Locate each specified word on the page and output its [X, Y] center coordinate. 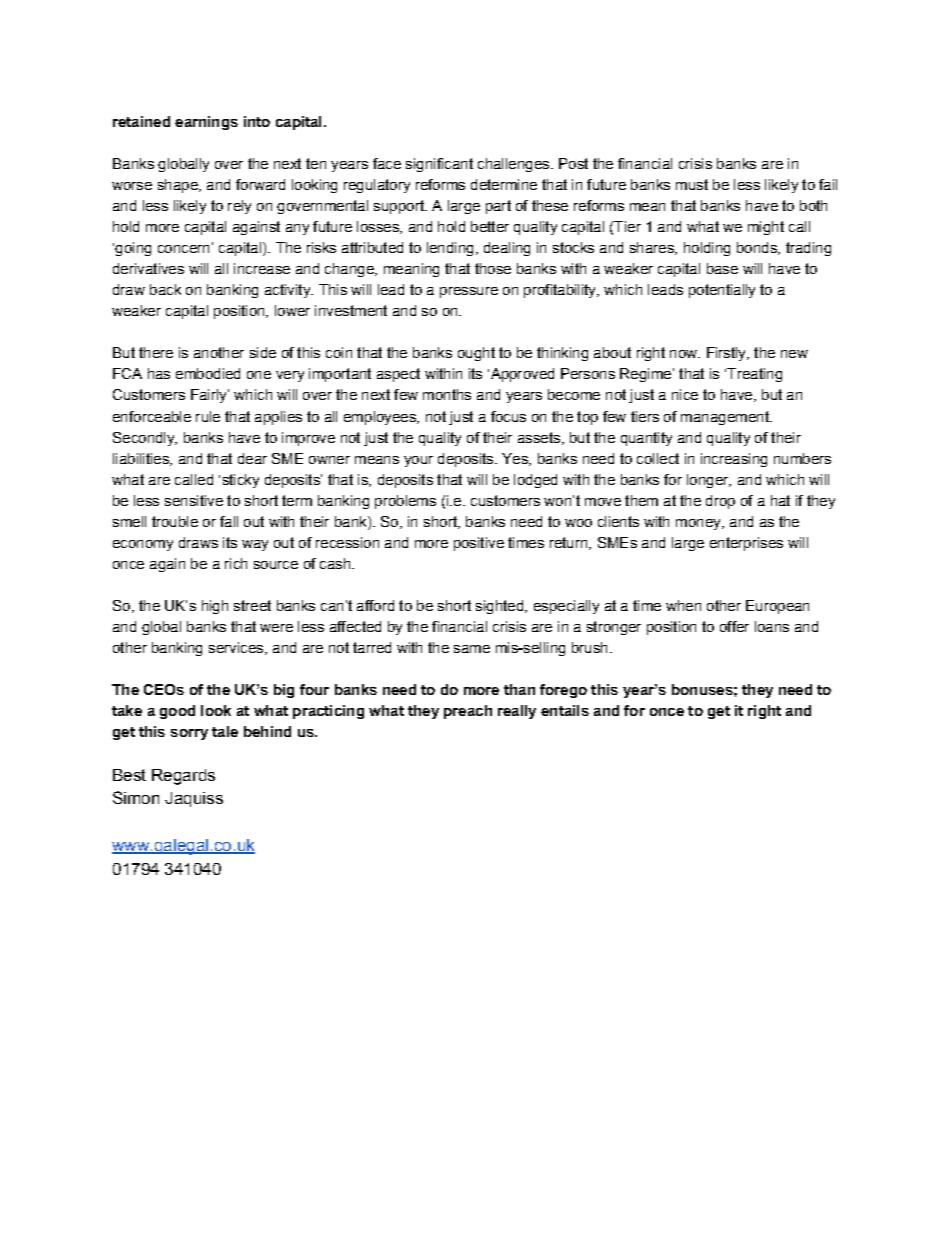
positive [479, 544]
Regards [183, 777]
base [722, 268]
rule [208, 416]
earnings [206, 123]
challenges [513, 165]
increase [262, 268]
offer [734, 626]
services [237, 648]
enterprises [746, 544]
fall [229, 521]
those [493, 268]
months [447, 394]
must [692, 184]
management [726, 418]
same [472, 649]
